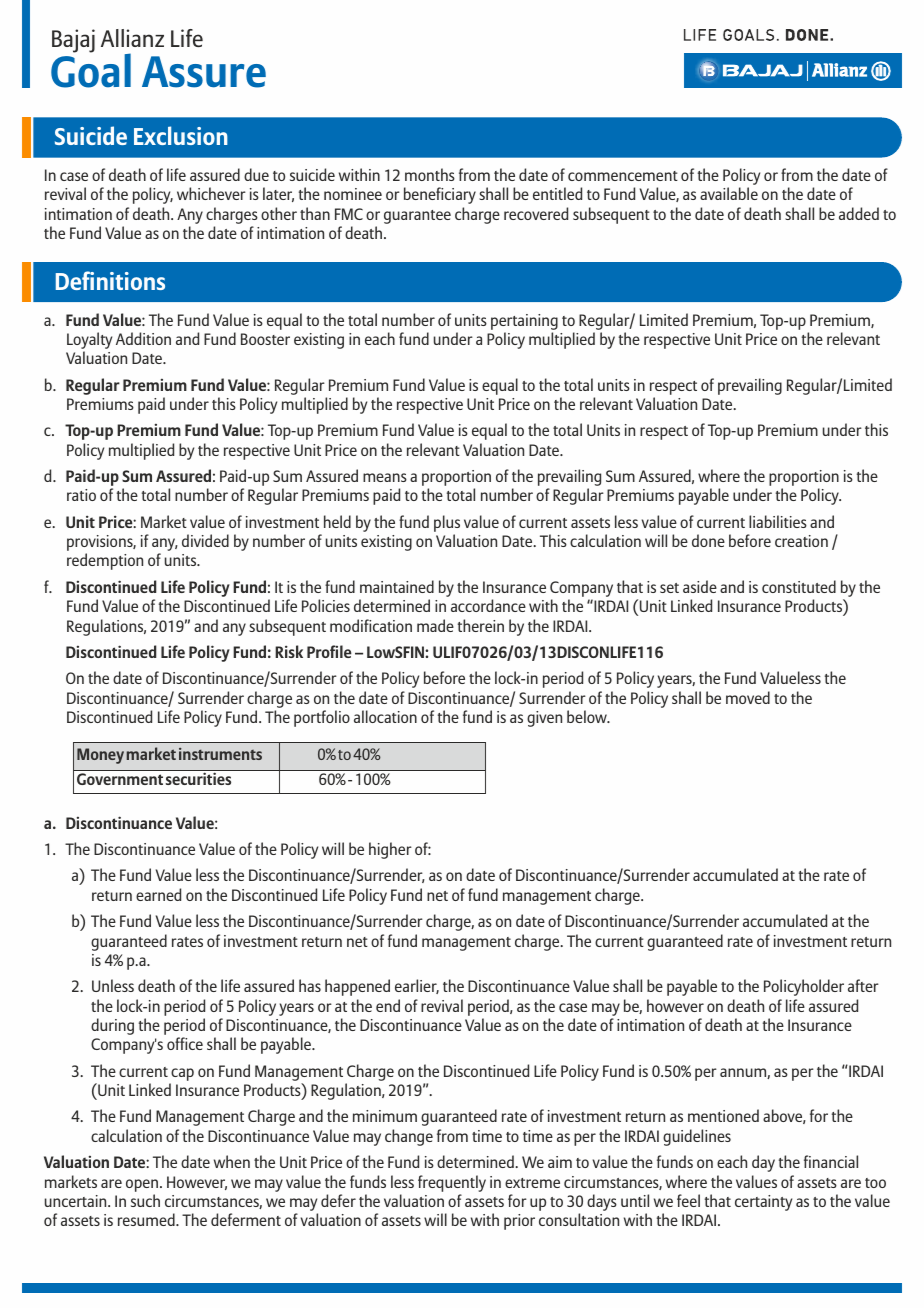  I want to click on Exclusion, so click(181, 135).
